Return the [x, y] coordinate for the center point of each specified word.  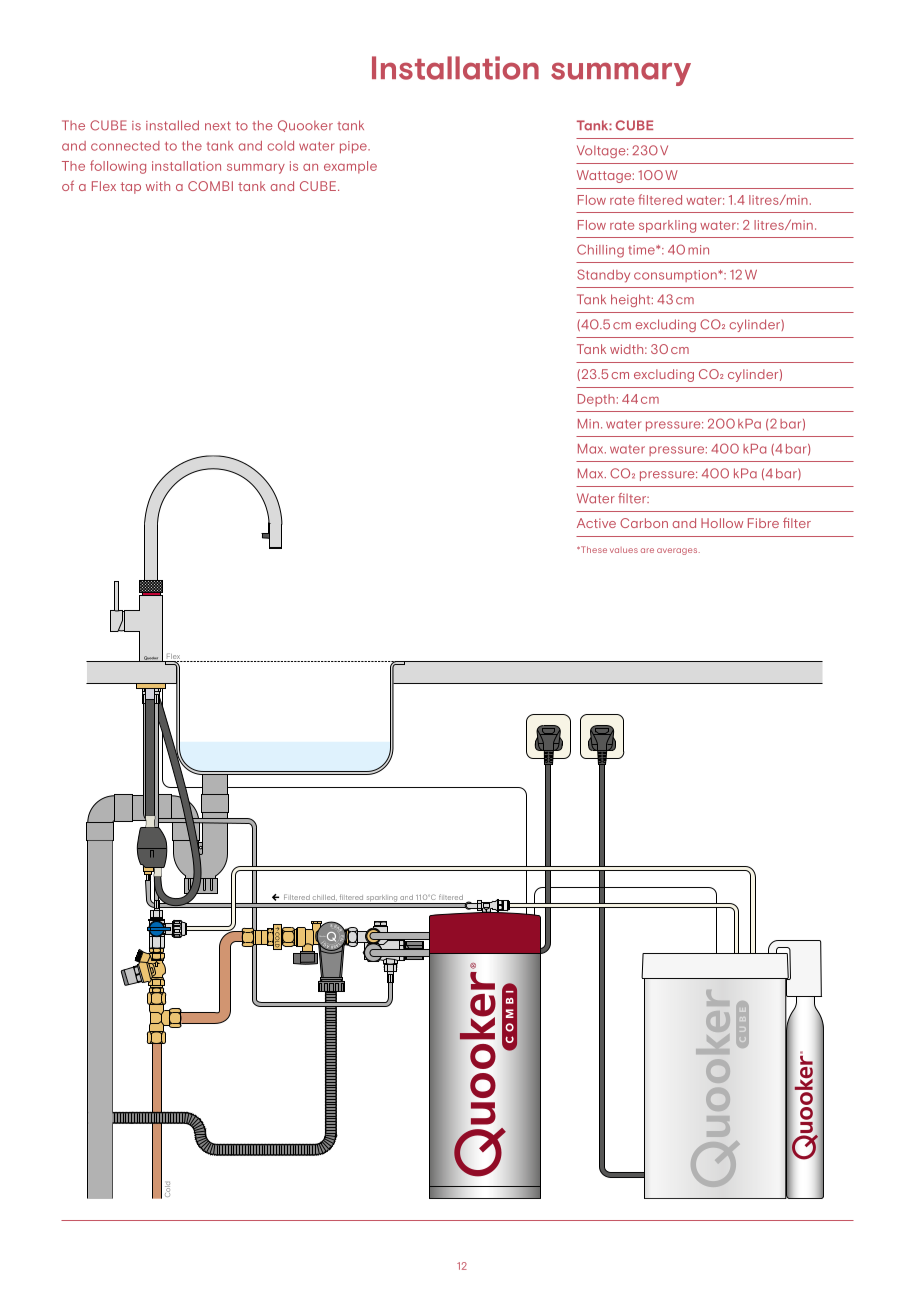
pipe [354, 147]
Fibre [763, 523]
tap [131, 188]
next [218, 126]
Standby [603, 276]
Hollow [722, 523]
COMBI [210, 186]
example [350, 167]
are [647, 550]
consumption [676, 276]
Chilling [600, 251]
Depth [596, 400]
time [642, 250]
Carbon [644, 523]
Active [596, 523]
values [624, 550]
